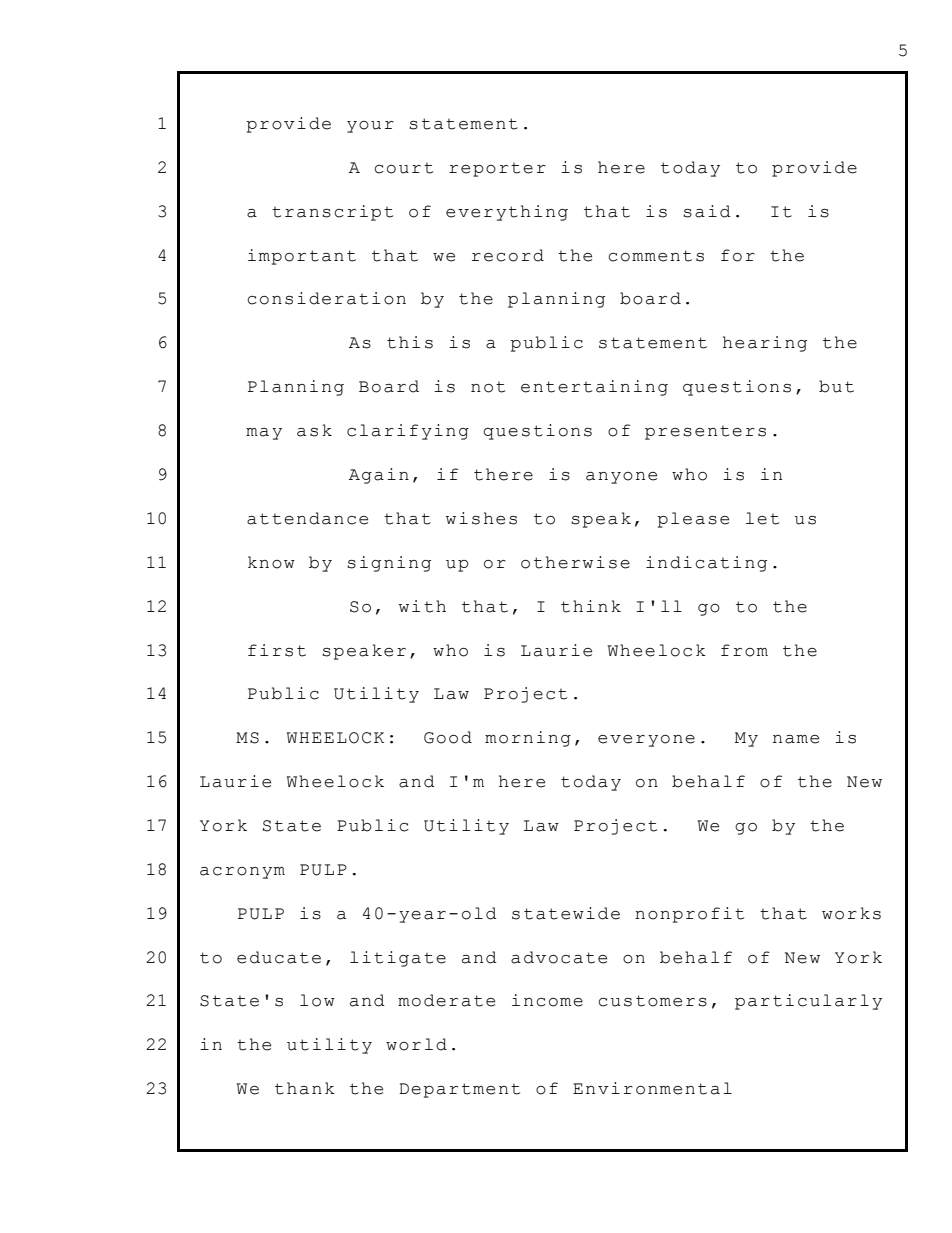 The image size is (952, 1233). What do you see at coordinates (305, 1088) in the screenshot?
I see `thank` at bounding box center [305, 1088].
